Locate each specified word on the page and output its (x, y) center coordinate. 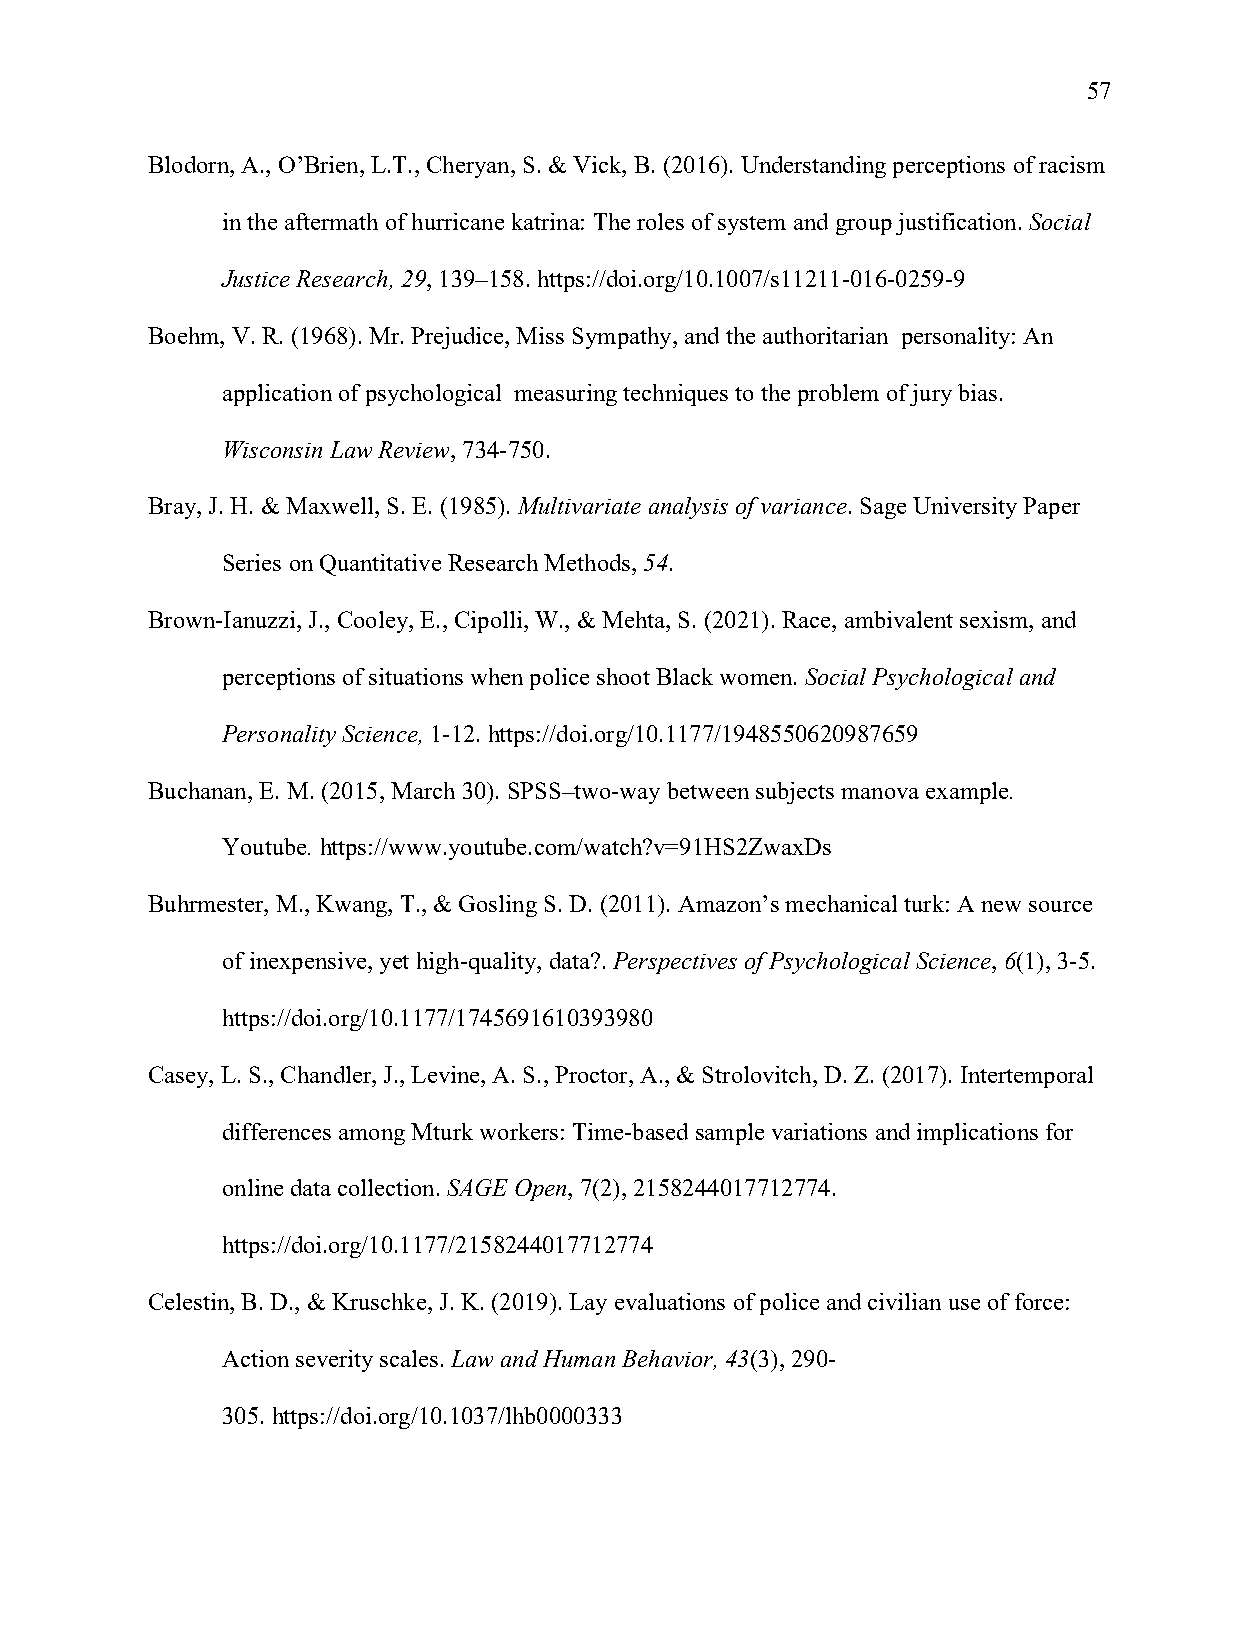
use (964, 1304)
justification (956, 224)
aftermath (331, 221)
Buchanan (198, 790)
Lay (588, 1304)
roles (660, 221)
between (708, 790)
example (968, 793)
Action (255, 1358)
